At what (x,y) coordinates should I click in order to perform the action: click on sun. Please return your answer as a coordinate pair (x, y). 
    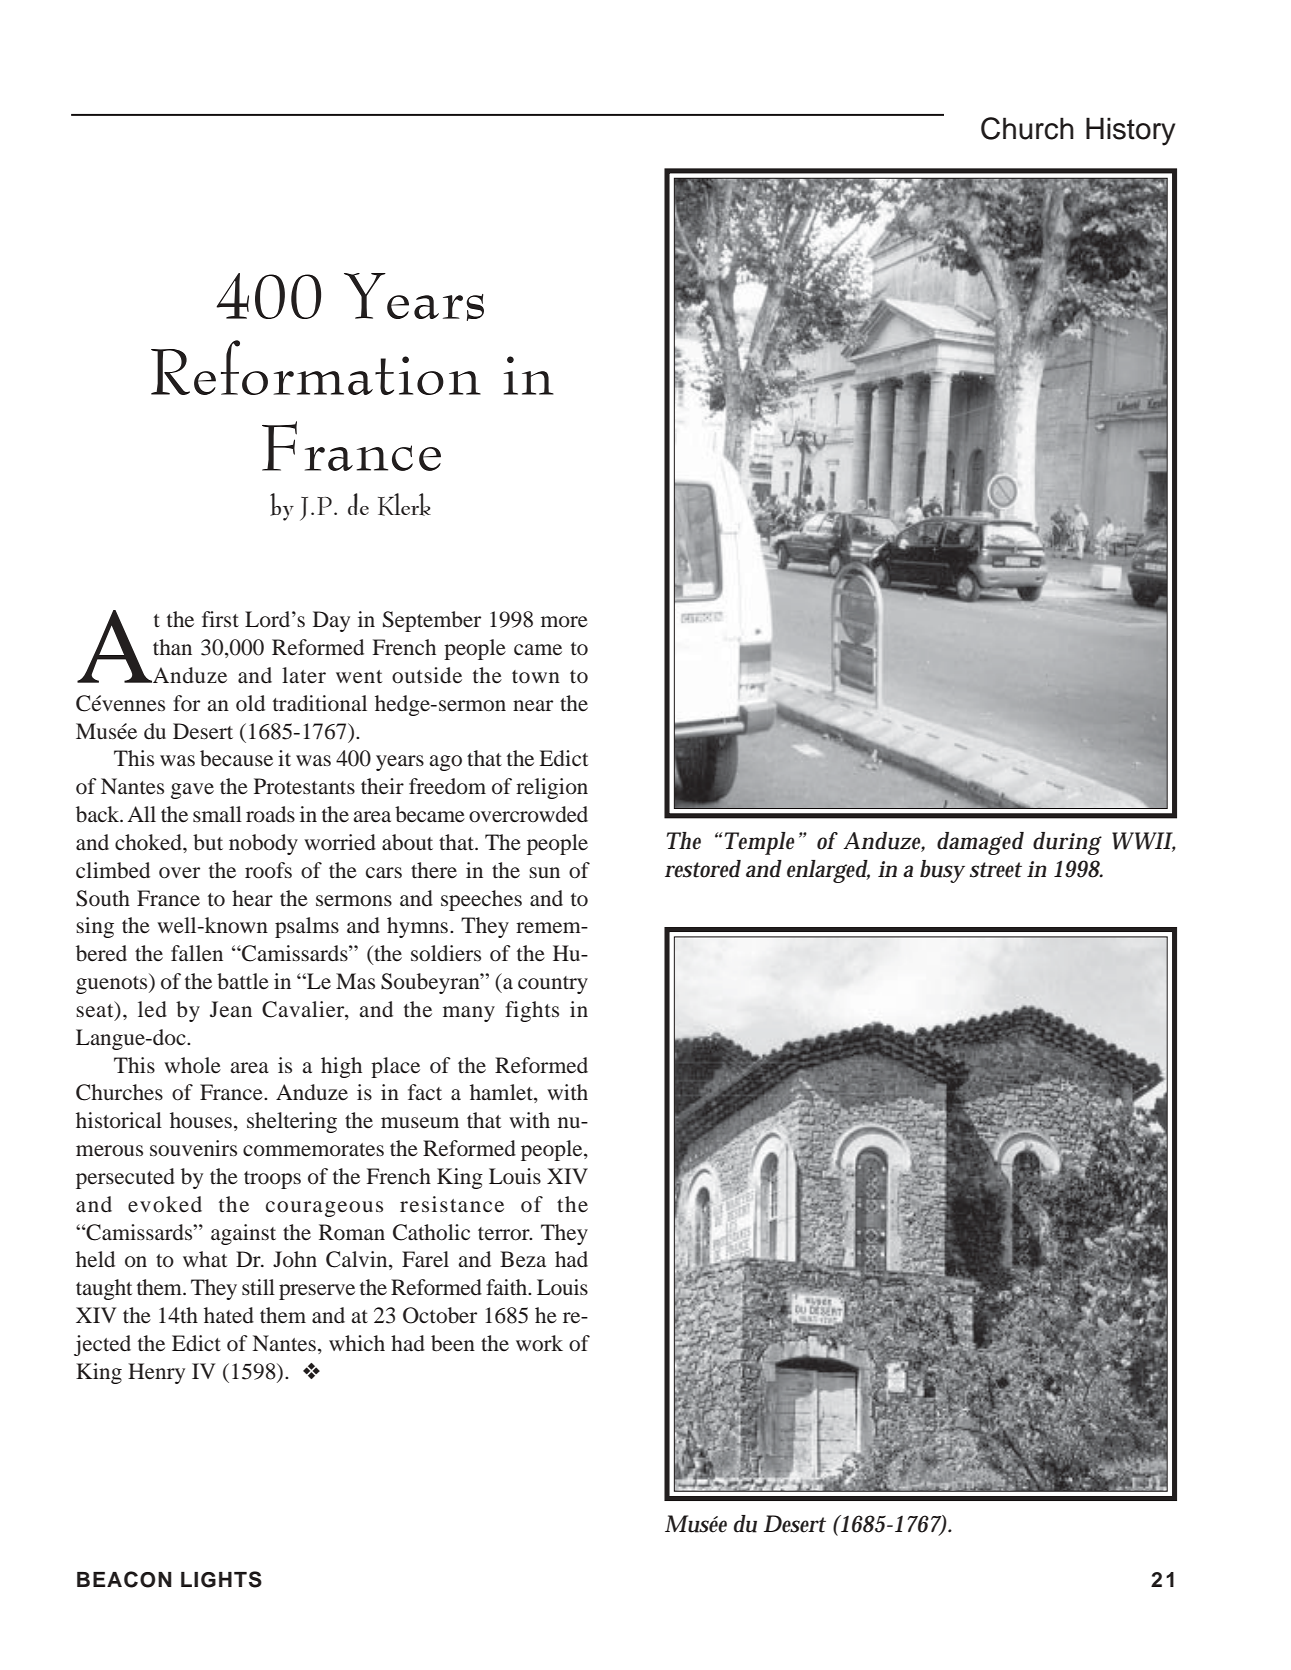
    Looking at the image, I should click on (544, 872).
